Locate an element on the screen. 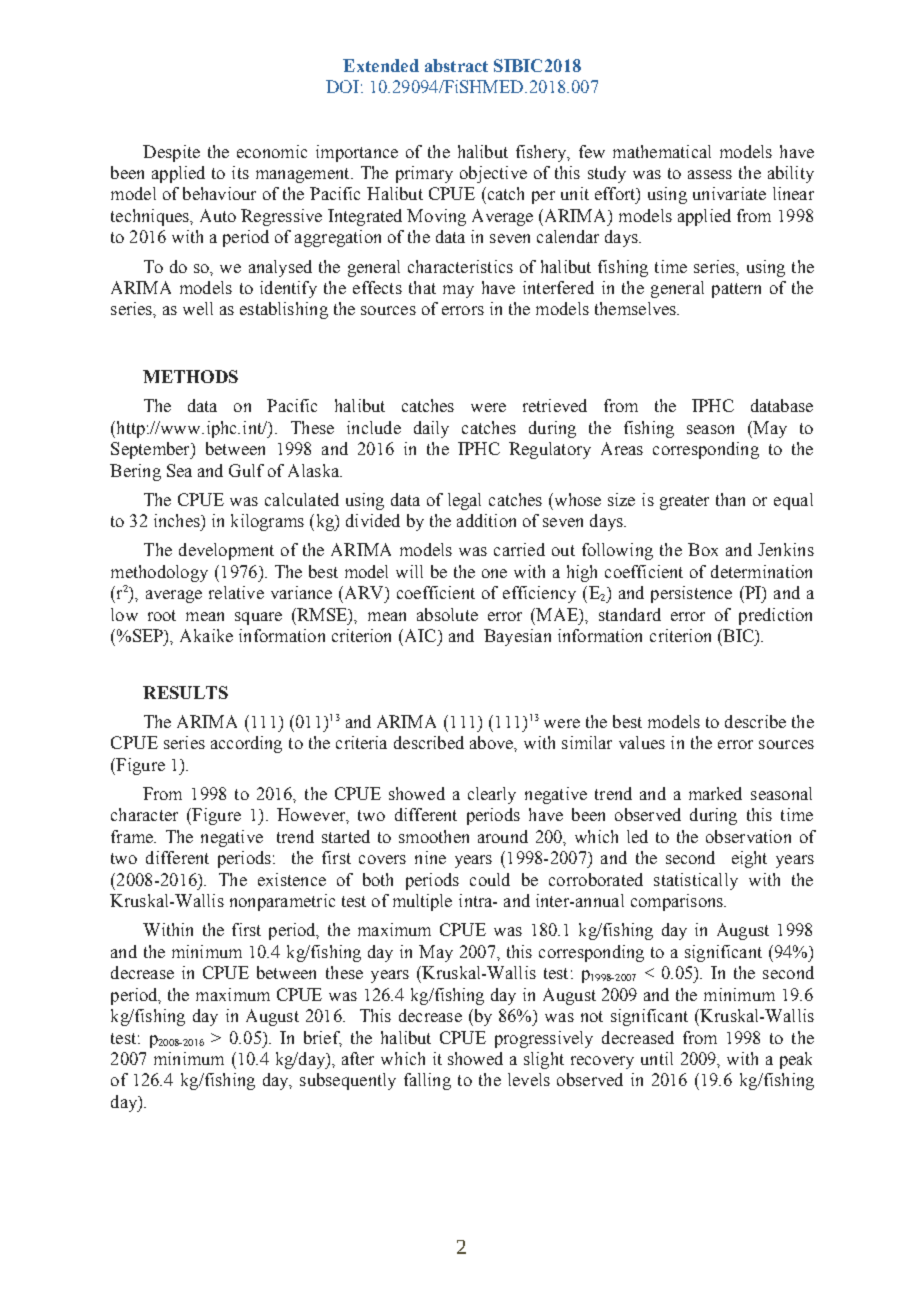 Image resolution: width=924 pixels, height=1308 pixels. Despite is located at coordinates (171, 153).
